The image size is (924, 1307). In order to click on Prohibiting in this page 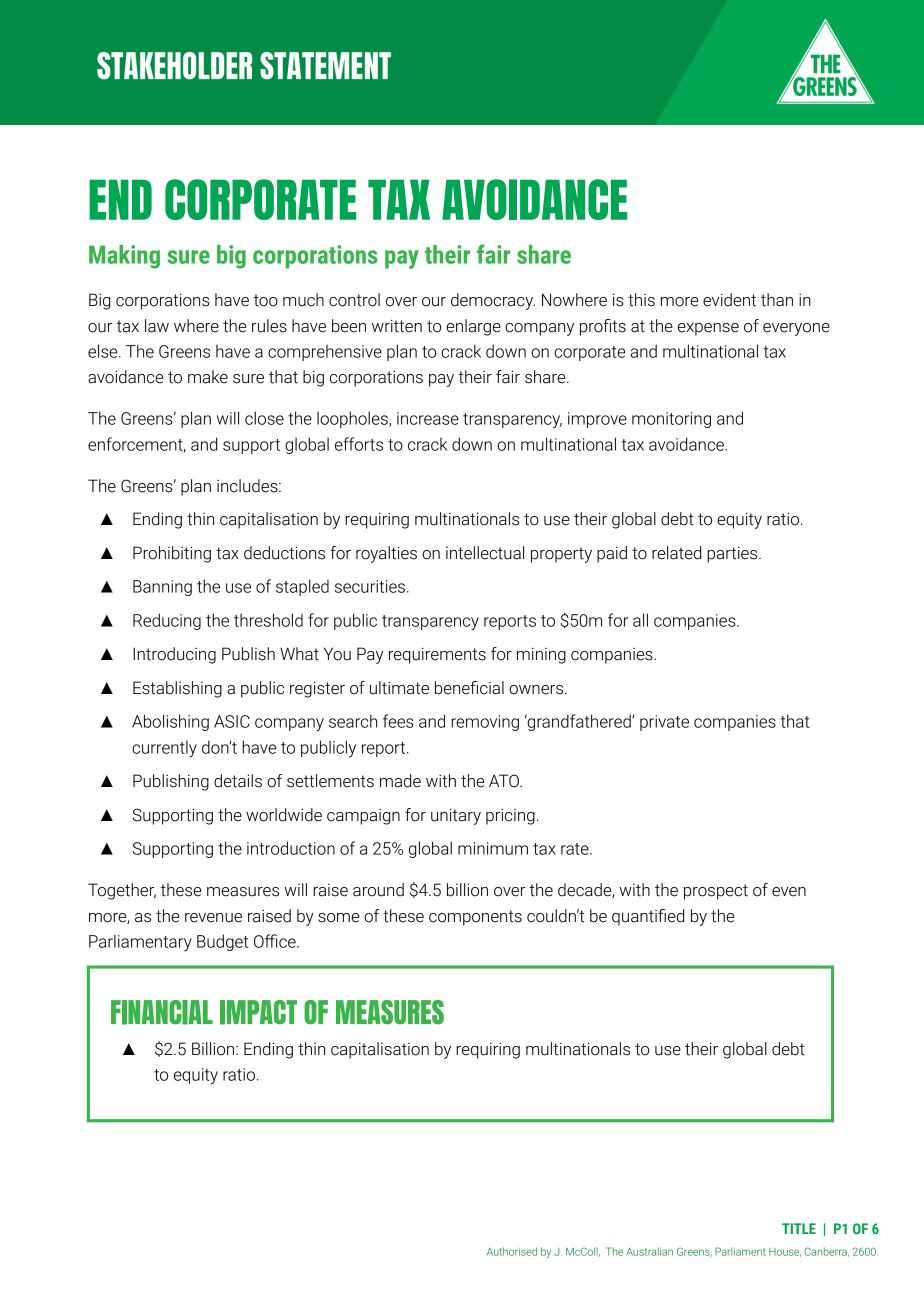, I will do `click(172, 554)`.
